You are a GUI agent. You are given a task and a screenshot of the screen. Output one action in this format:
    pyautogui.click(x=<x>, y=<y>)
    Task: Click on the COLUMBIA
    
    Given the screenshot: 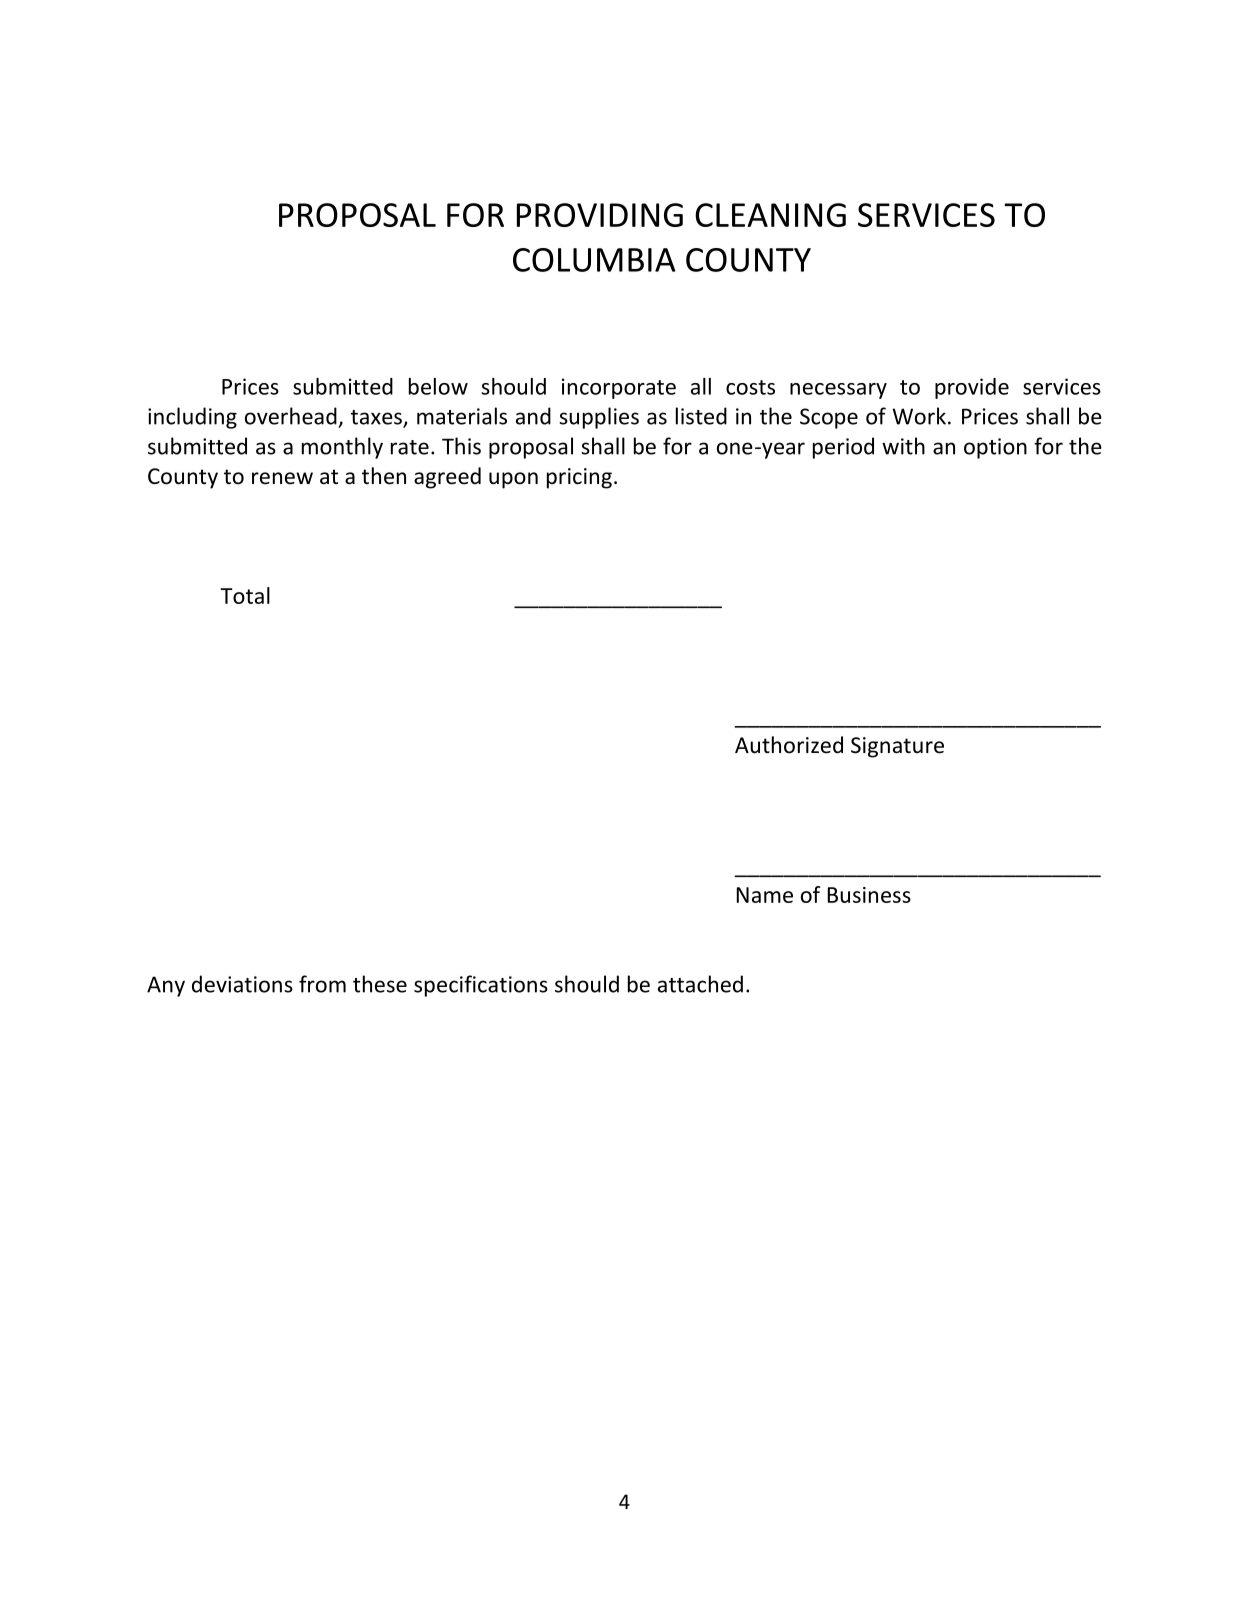 What is the action you would take?
    pyautogui.click(x=594, y=260)
